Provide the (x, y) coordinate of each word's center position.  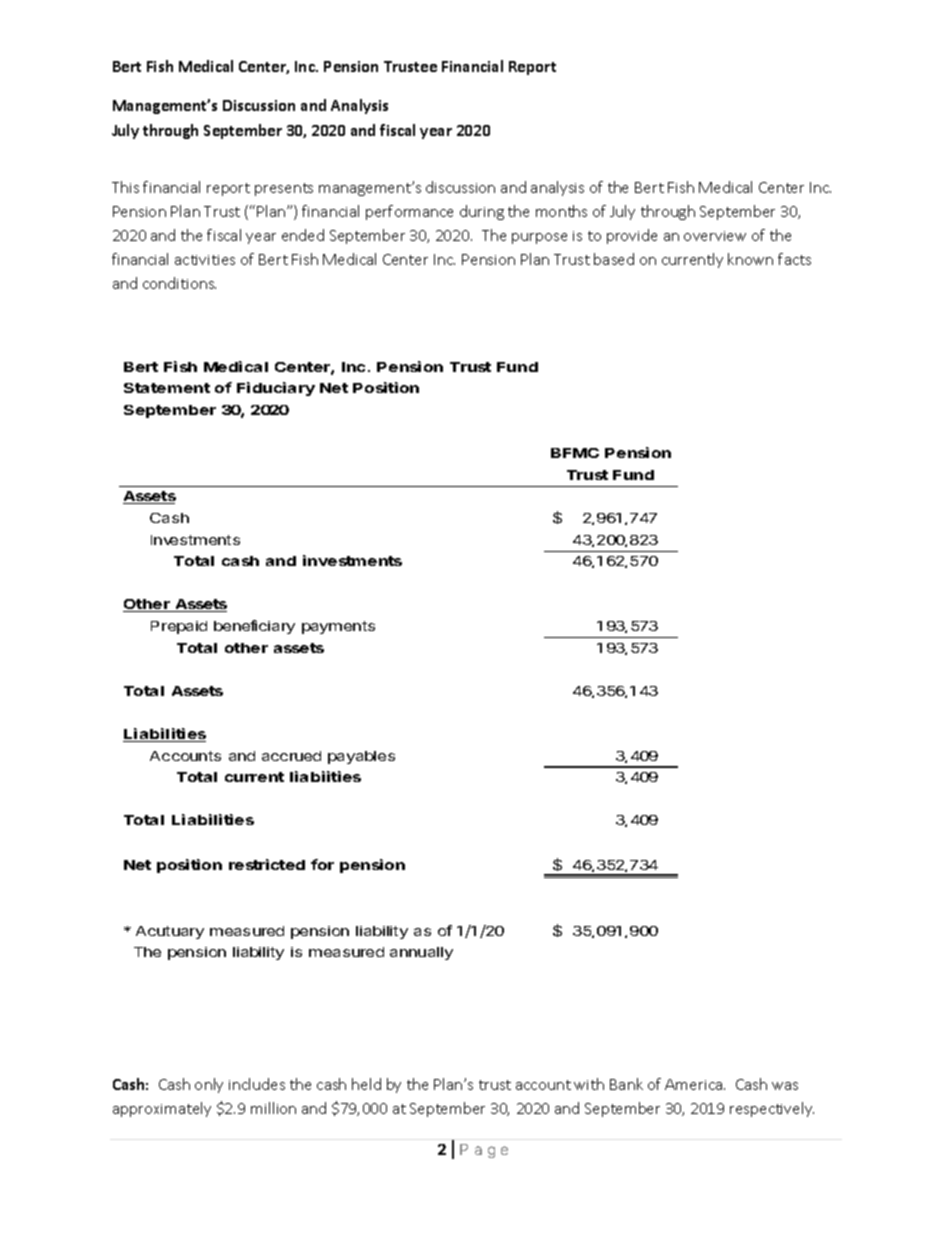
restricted (267, 864)
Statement (167, 388)
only (209, 1085)
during (482, 212)
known (750, 259)
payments (338, 627)
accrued (291, 756)
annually (421, 953)
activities (205, 260)
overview (715, 236)
